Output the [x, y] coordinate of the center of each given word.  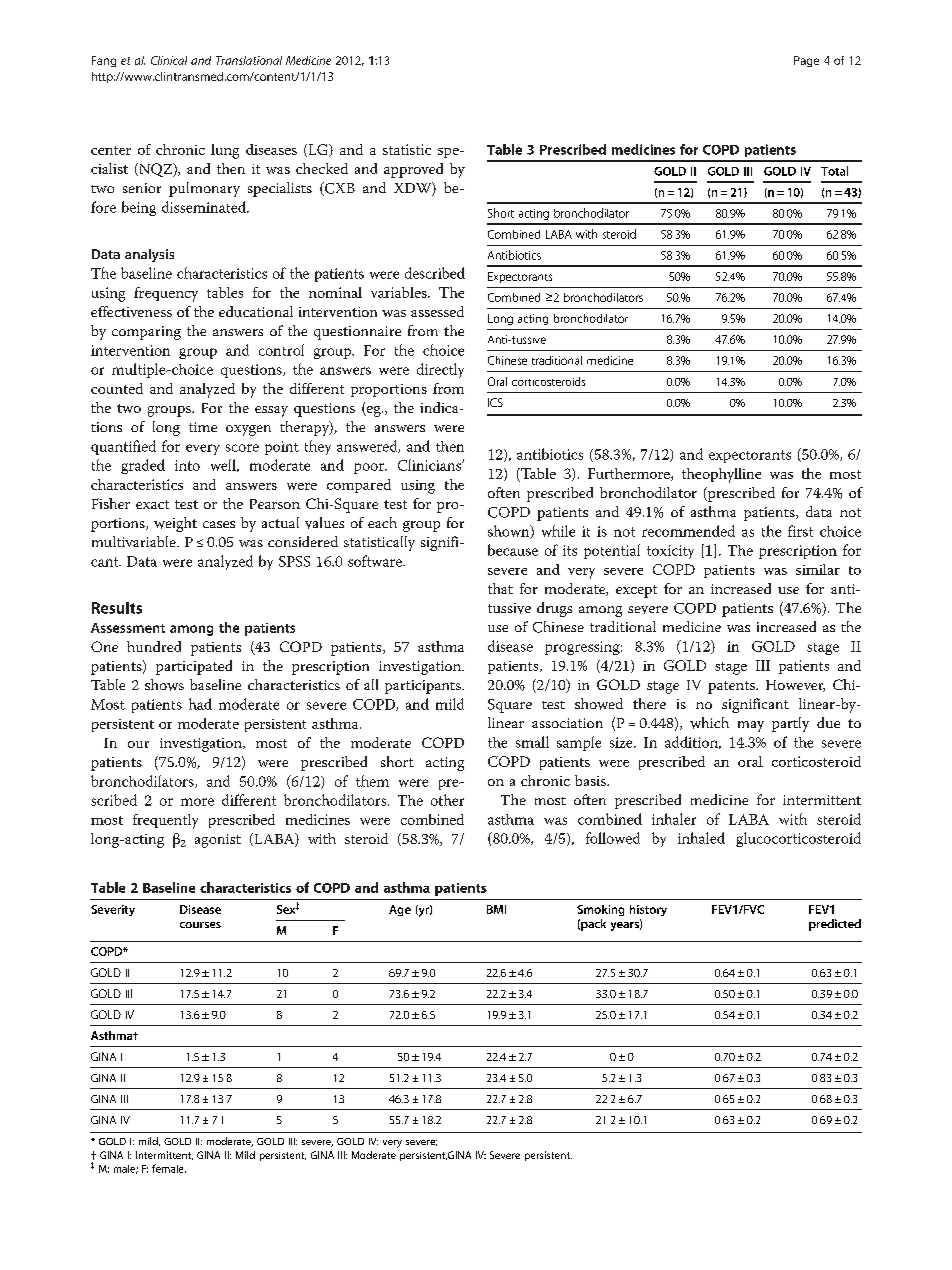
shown [510, 532]
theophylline [721, 475]
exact [152, 504]
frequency [166, 294]
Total [834, 171]
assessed [437, 311]
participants [424, 687]
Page [806, 61]
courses [200, 925]
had [200, 704]
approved [413, 170]
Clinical [169, 60]
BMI [496, 909]
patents [733, 687]
